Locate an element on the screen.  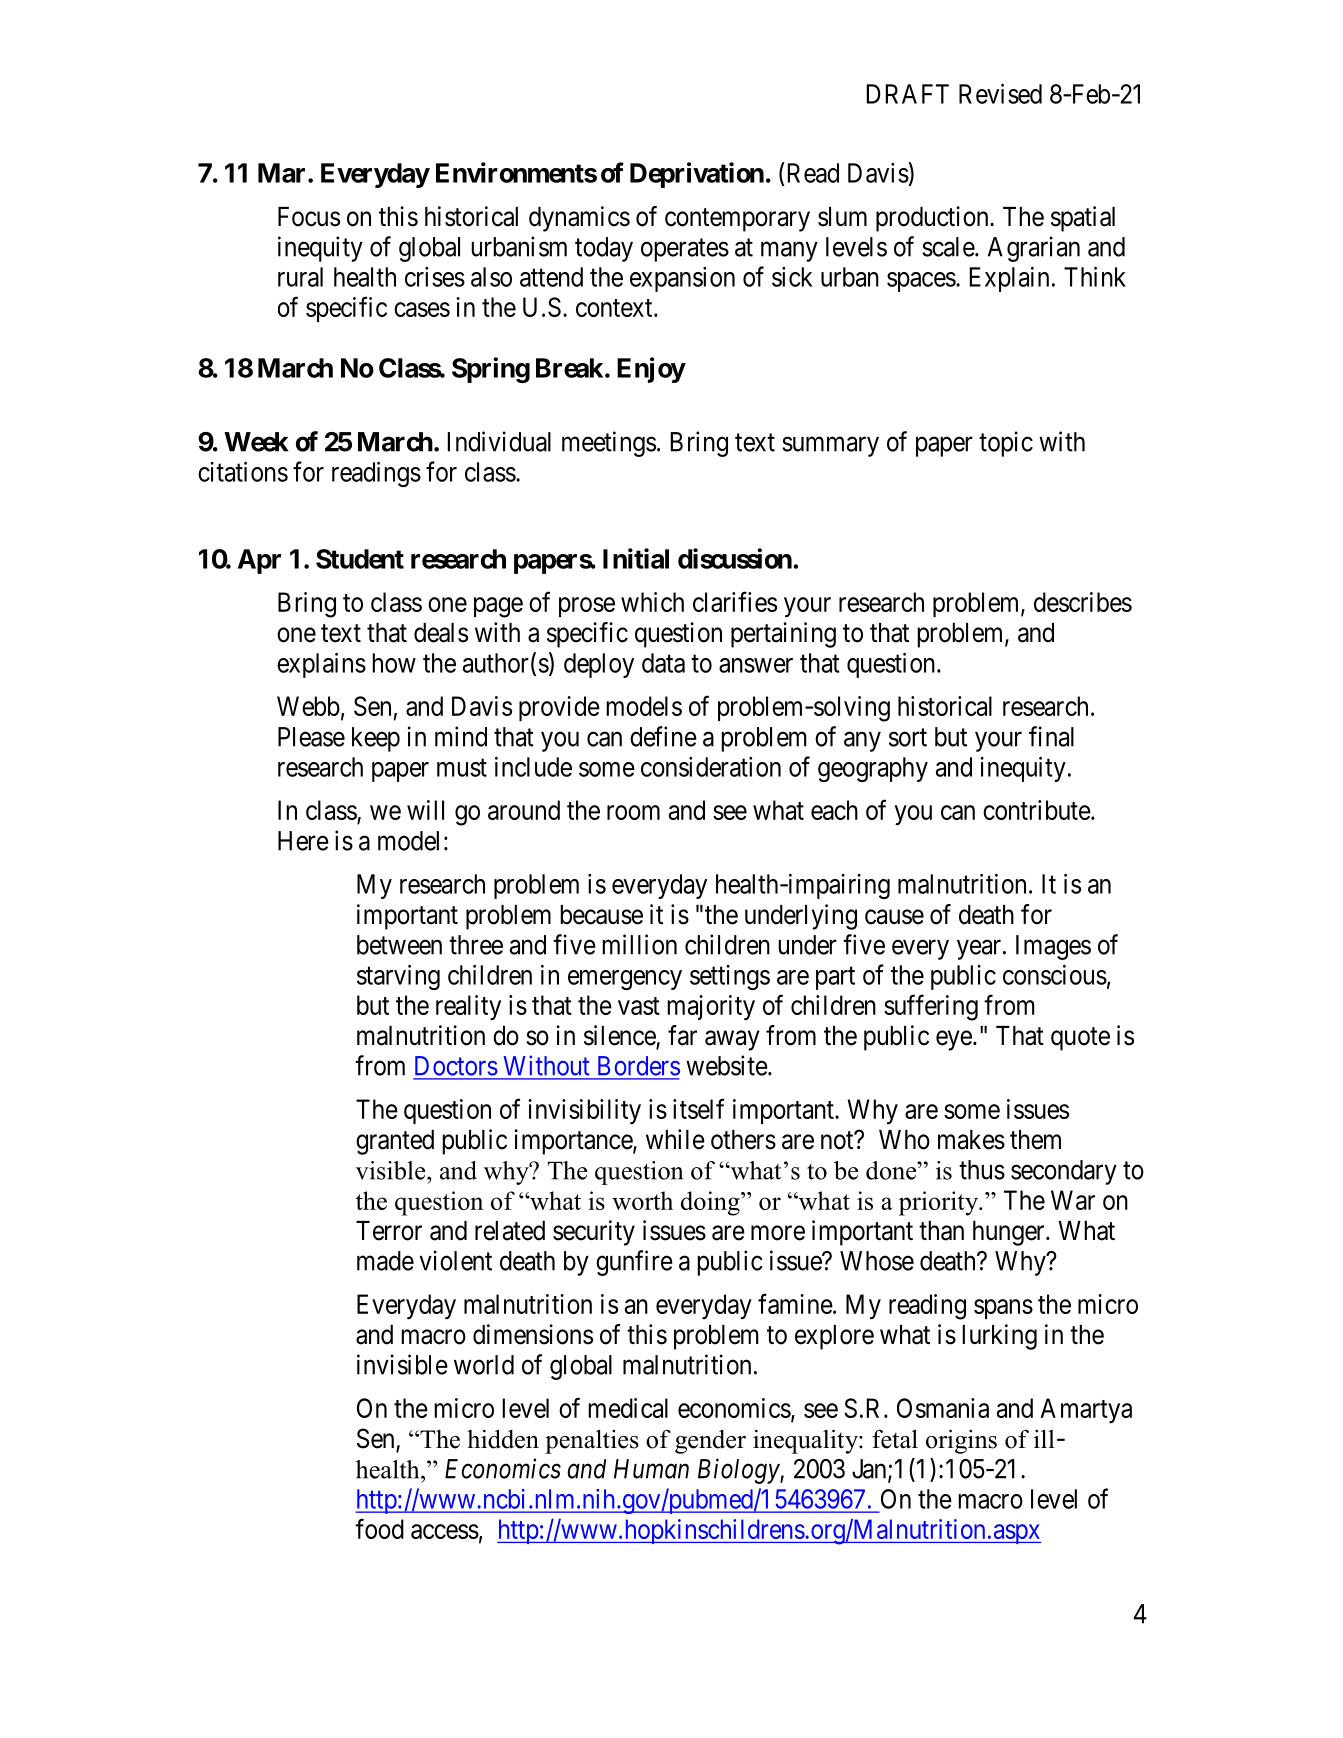
Revised is located at coordinates (1000, 94).
